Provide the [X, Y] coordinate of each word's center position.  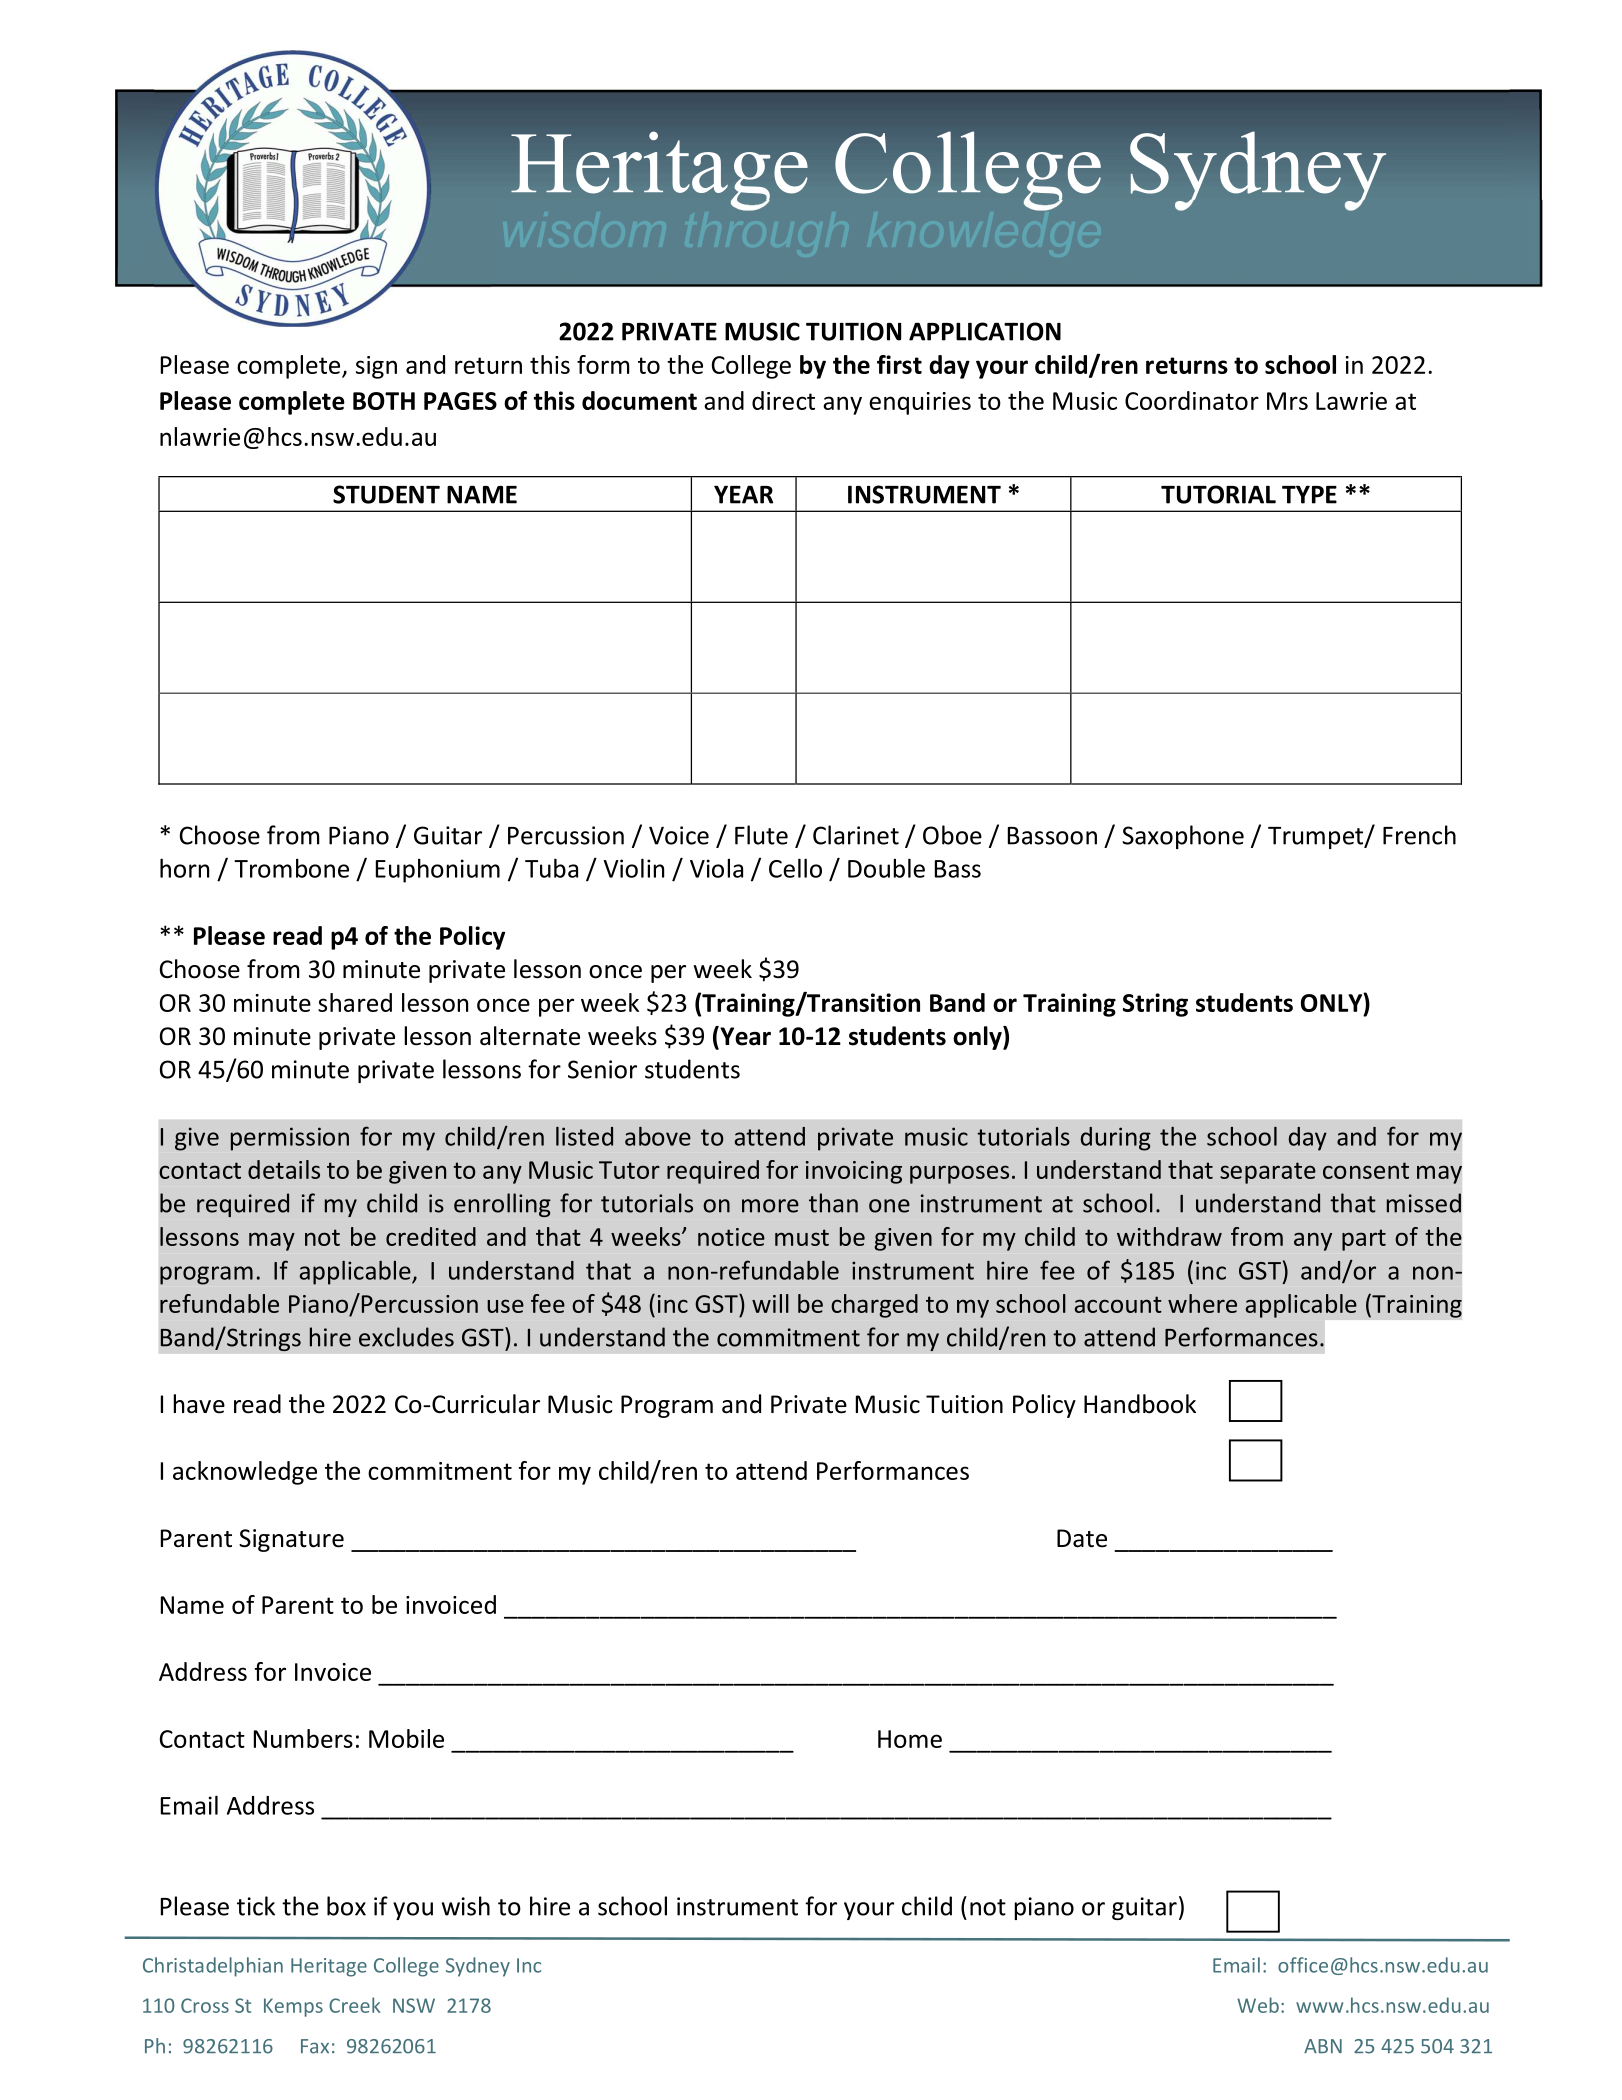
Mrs [1287, 401]
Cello [795, 868]
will [770, 1303]
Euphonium [438, 871]
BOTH [384, 401]
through [748, 209]
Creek [355, 2005]
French [1419, 835]
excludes [406, 1337]
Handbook [1140, 1404]
